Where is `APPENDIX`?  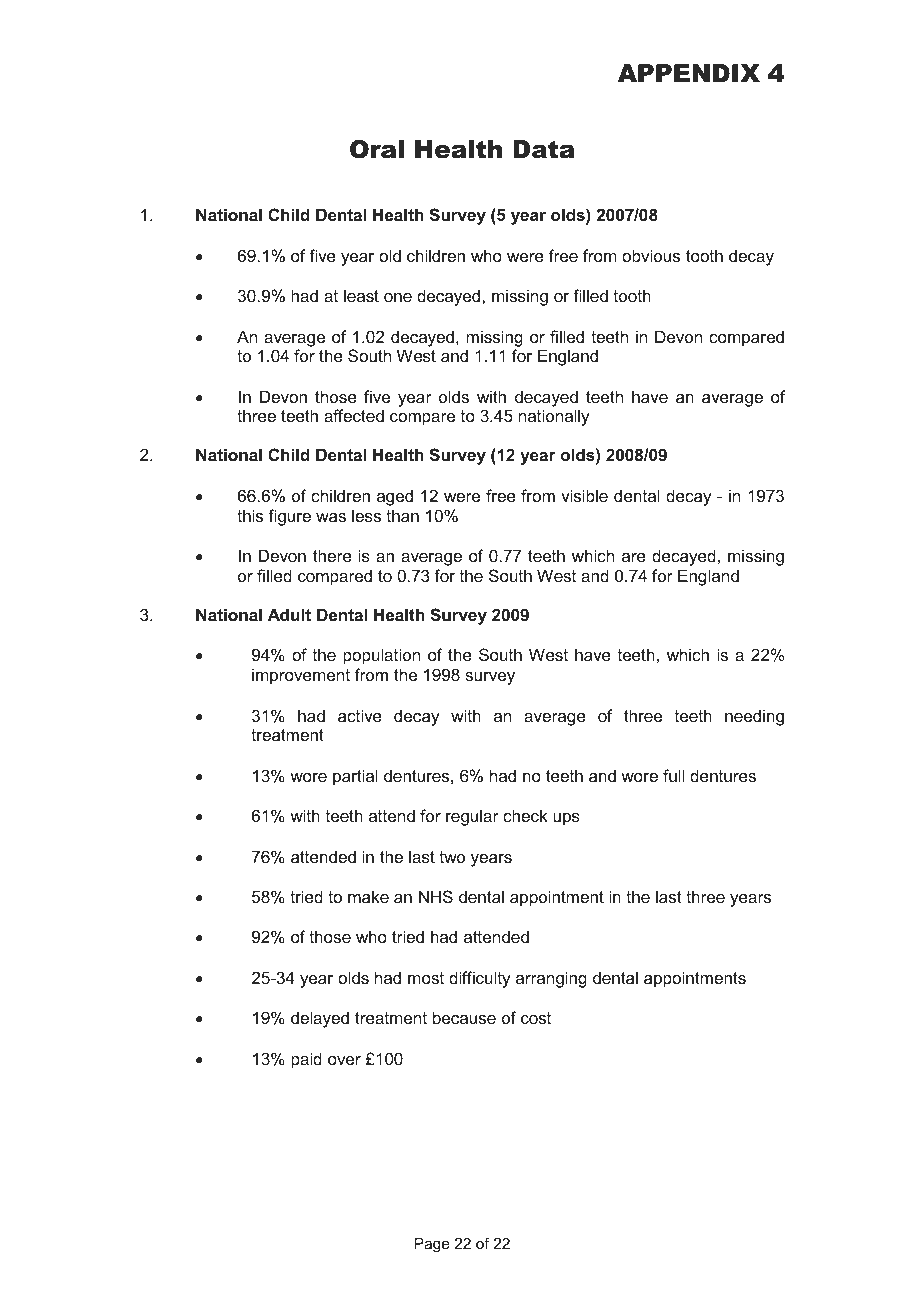
APPENDIX is located at coordinates (689, 73).
